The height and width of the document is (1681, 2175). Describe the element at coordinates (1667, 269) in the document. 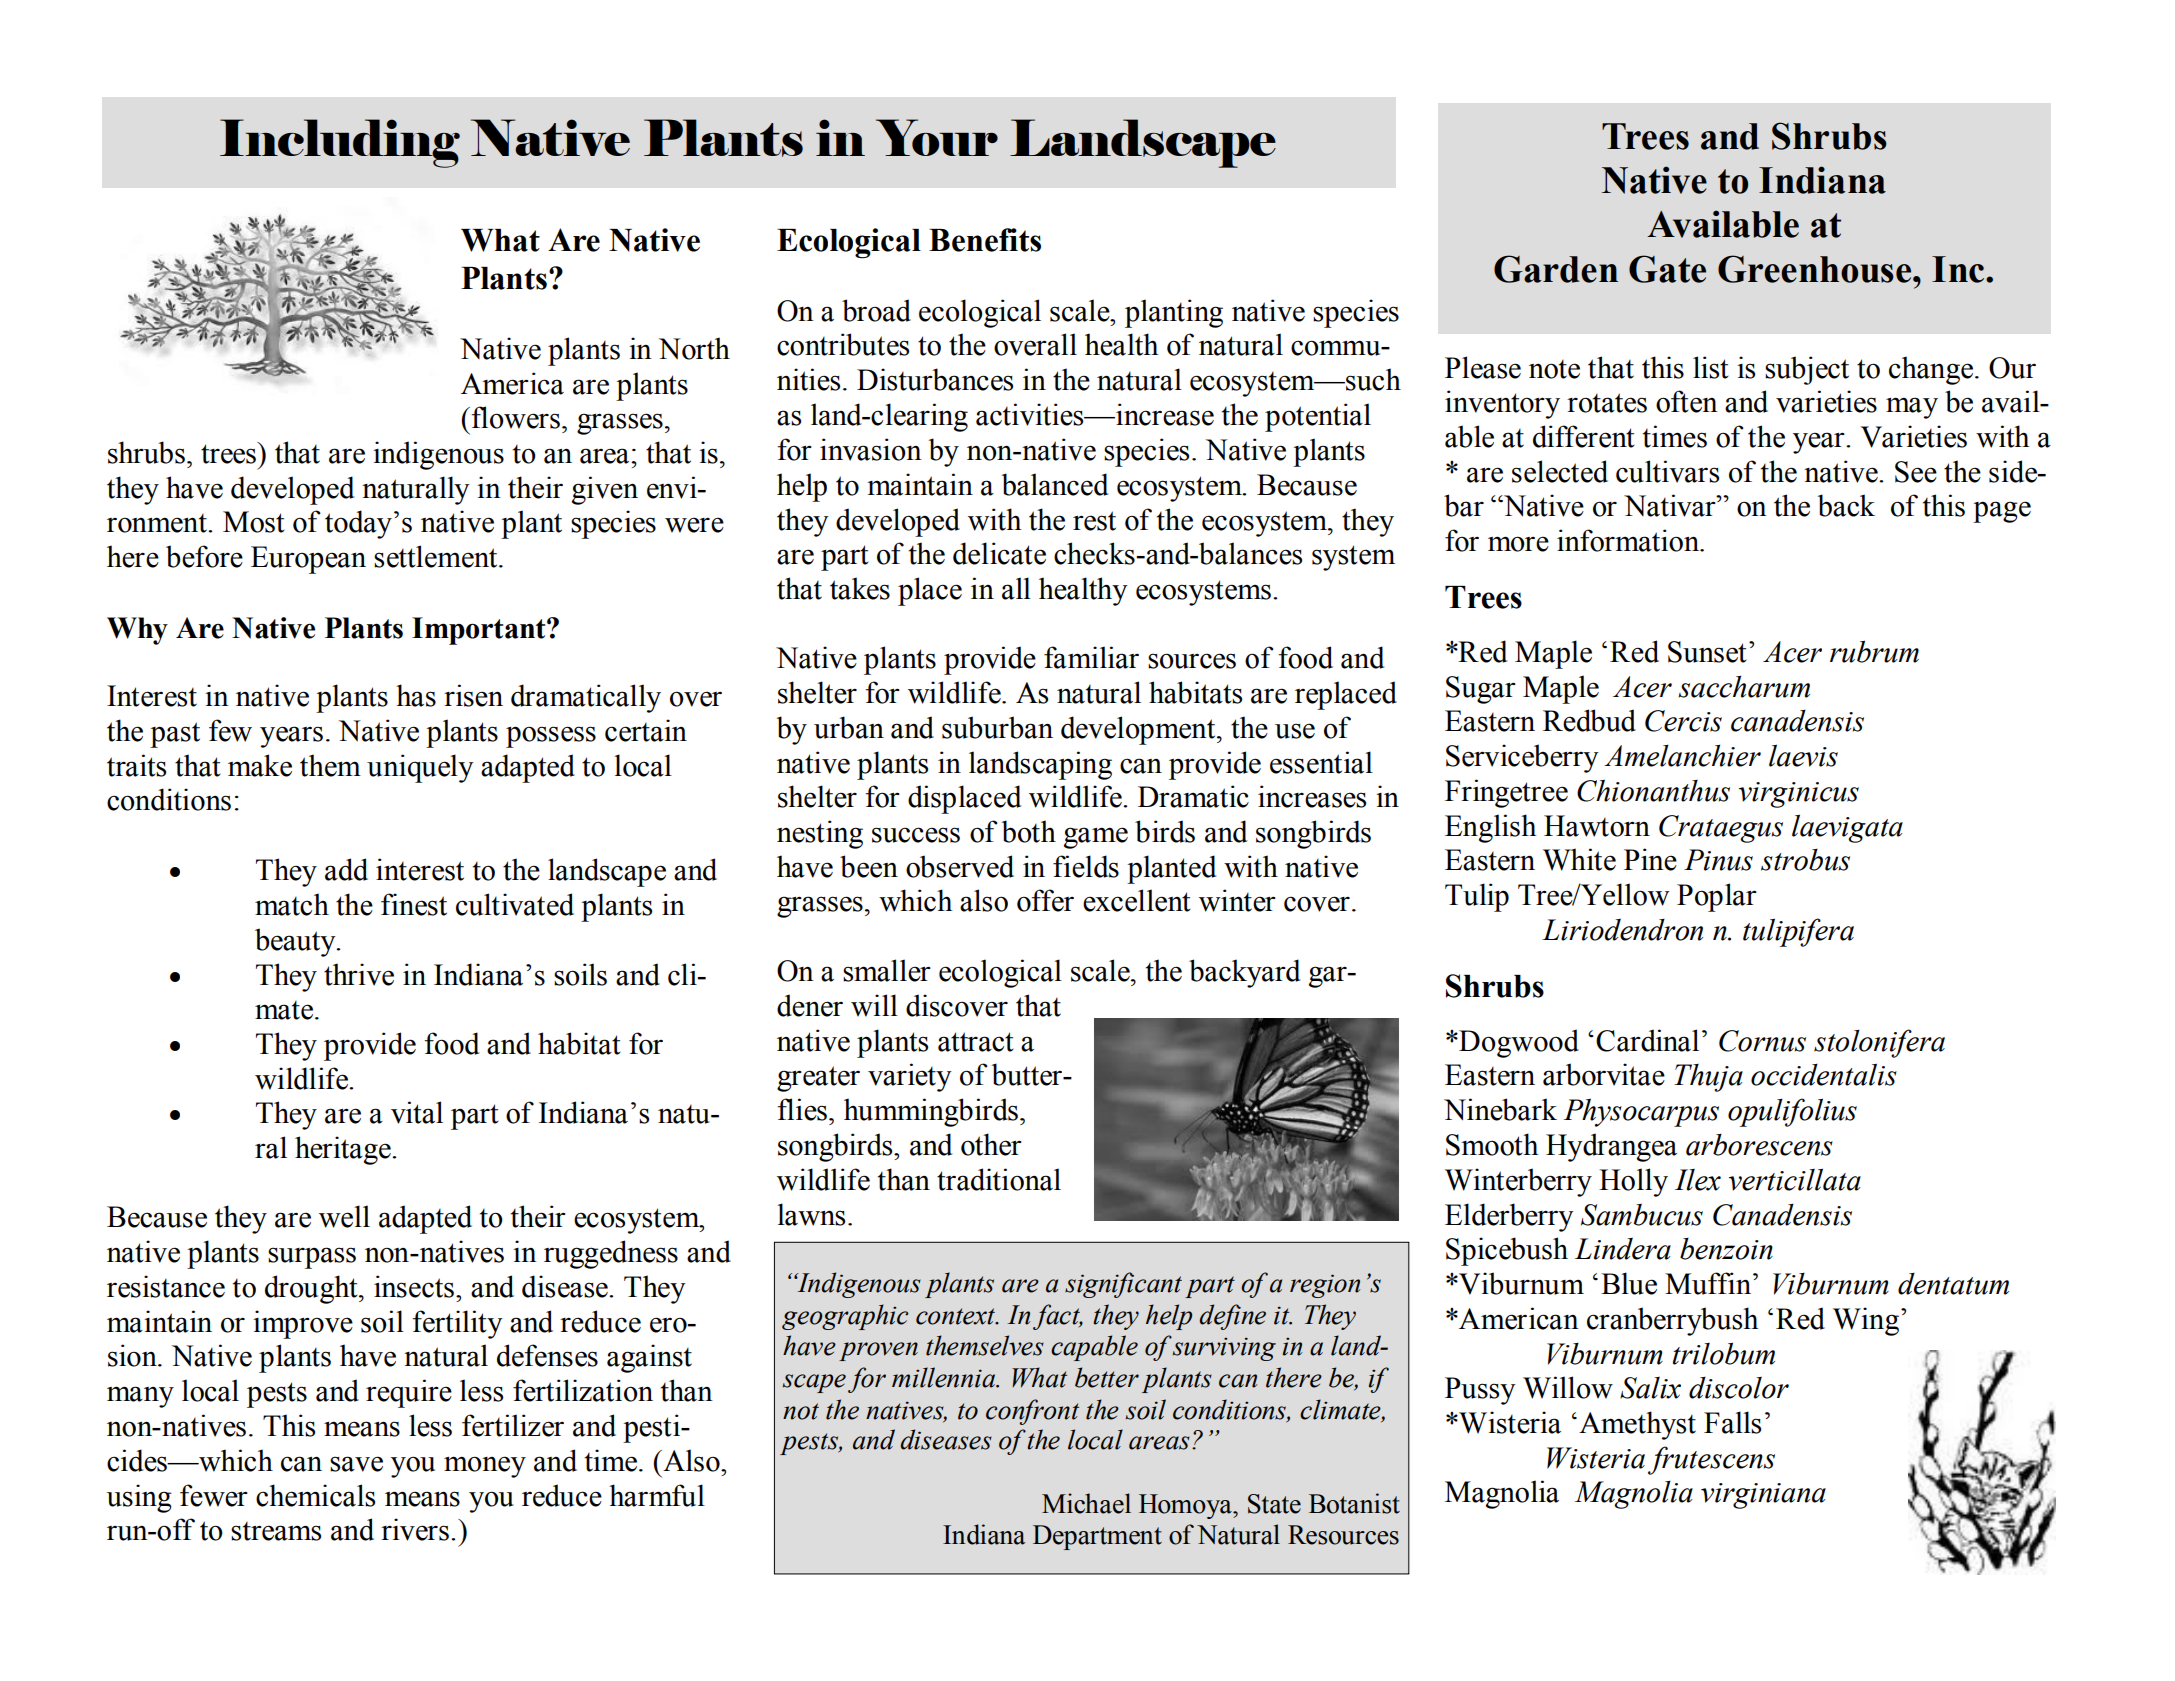

I see `Gate` at that location.
